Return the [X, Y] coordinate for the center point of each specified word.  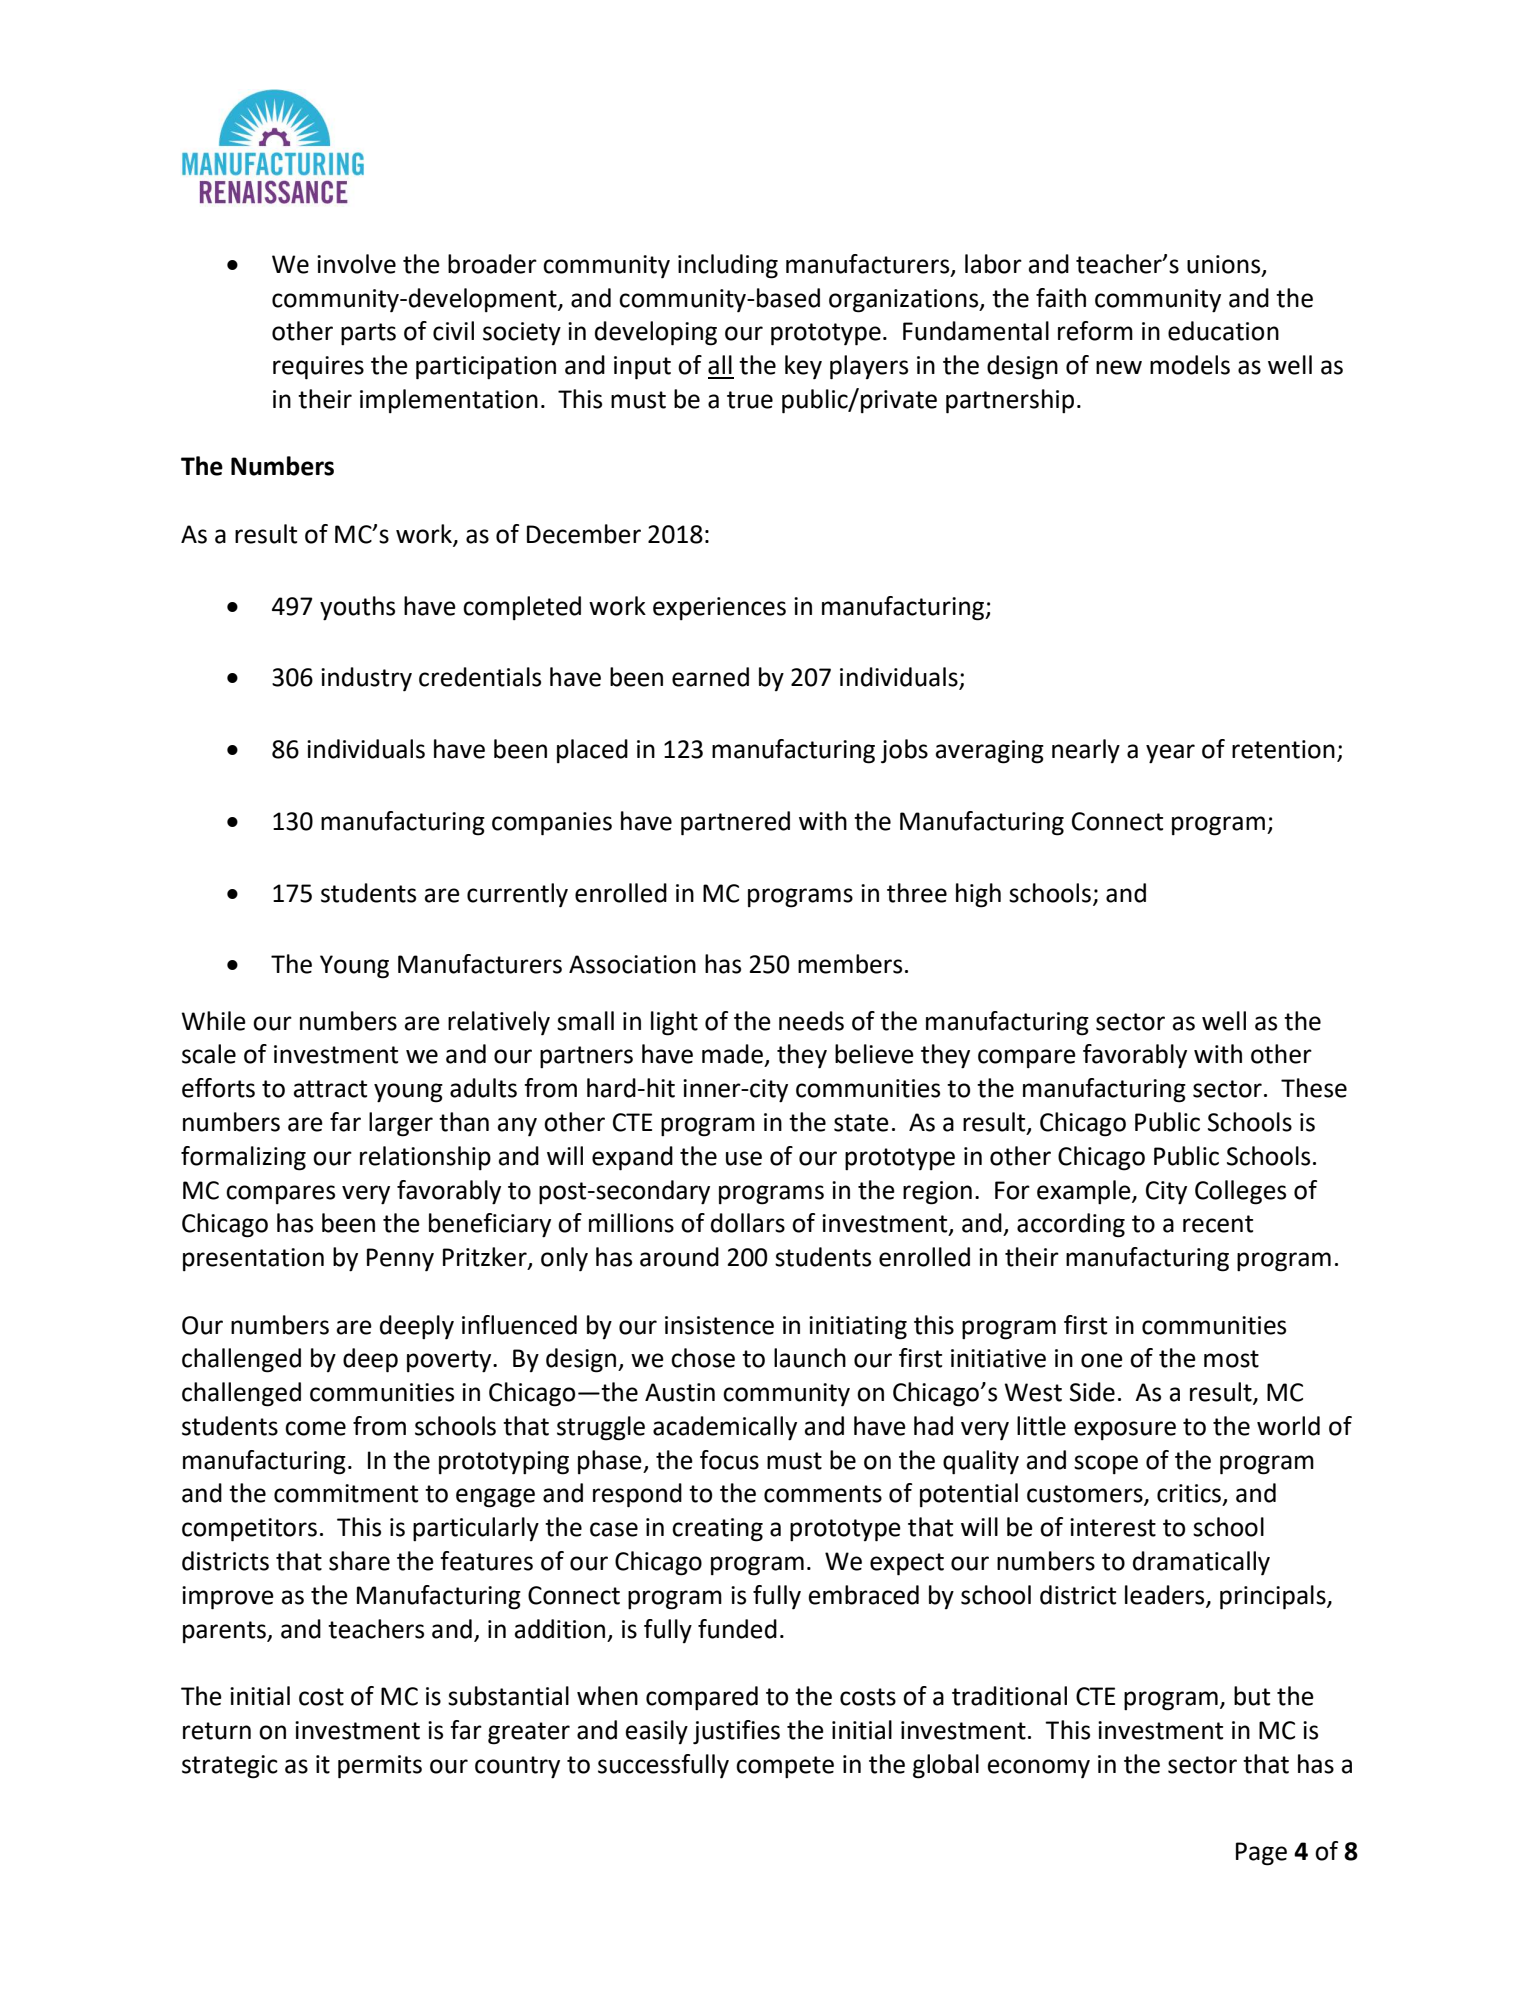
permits [380, 1767]
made [732, 1054]
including [728, 266]
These [1314, 1088]
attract [330, 1089]
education [1223, 331]
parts [368, 334]
